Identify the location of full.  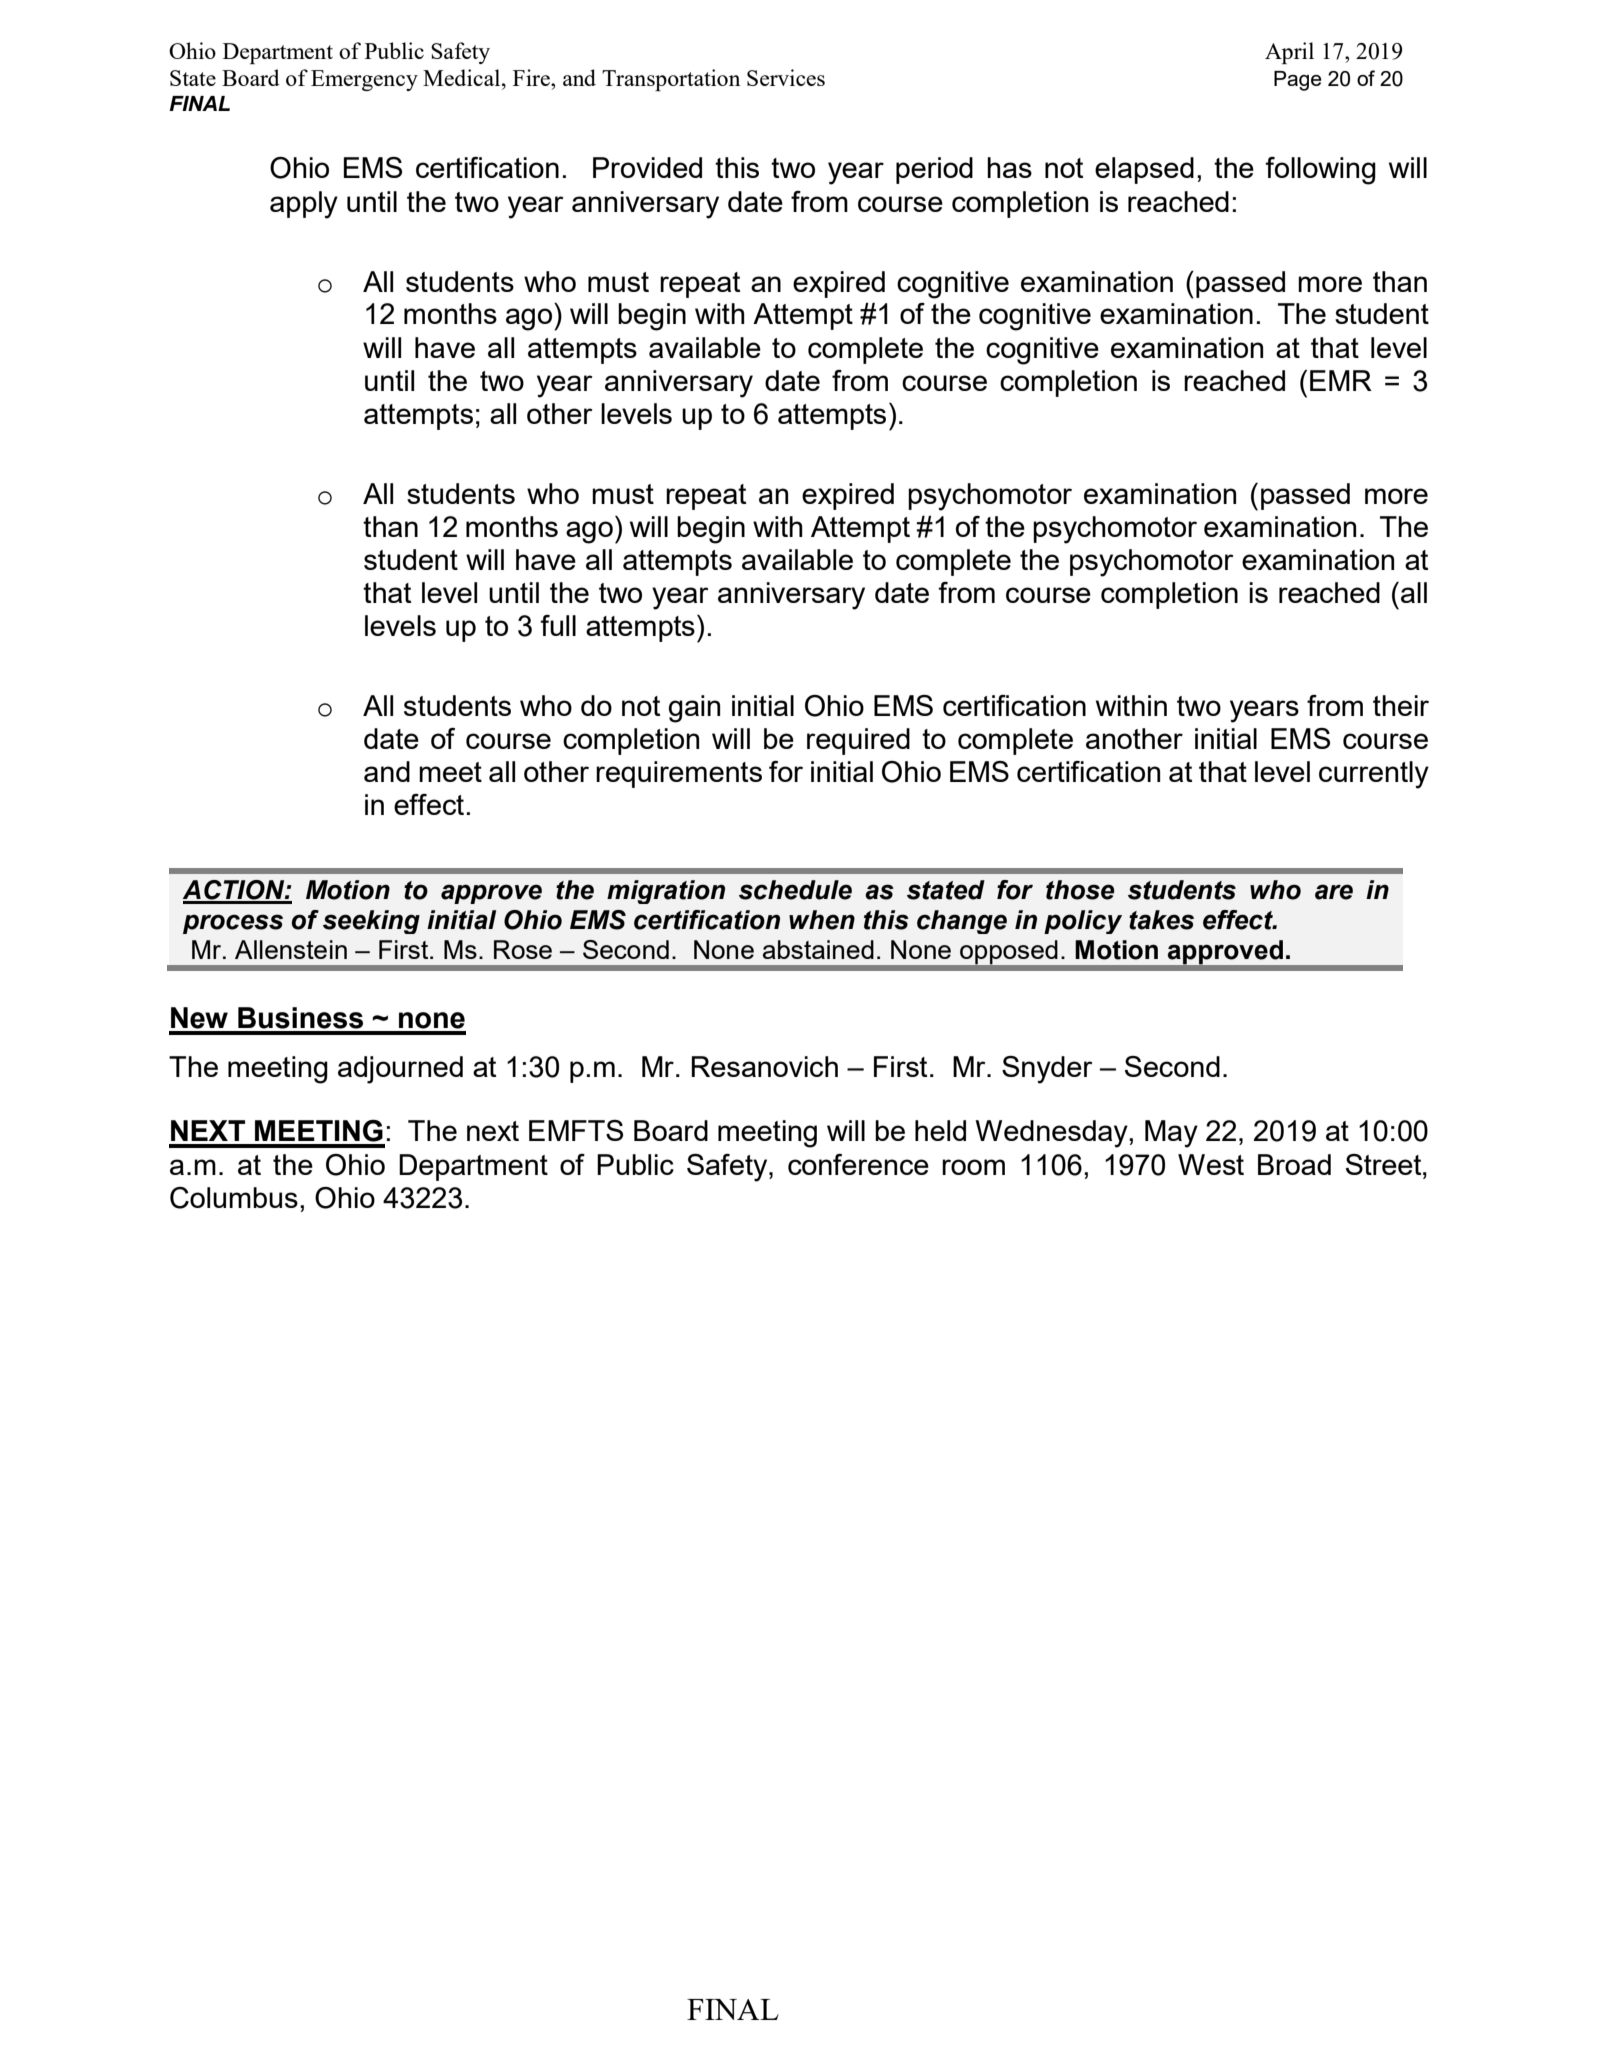
(558, 625).
